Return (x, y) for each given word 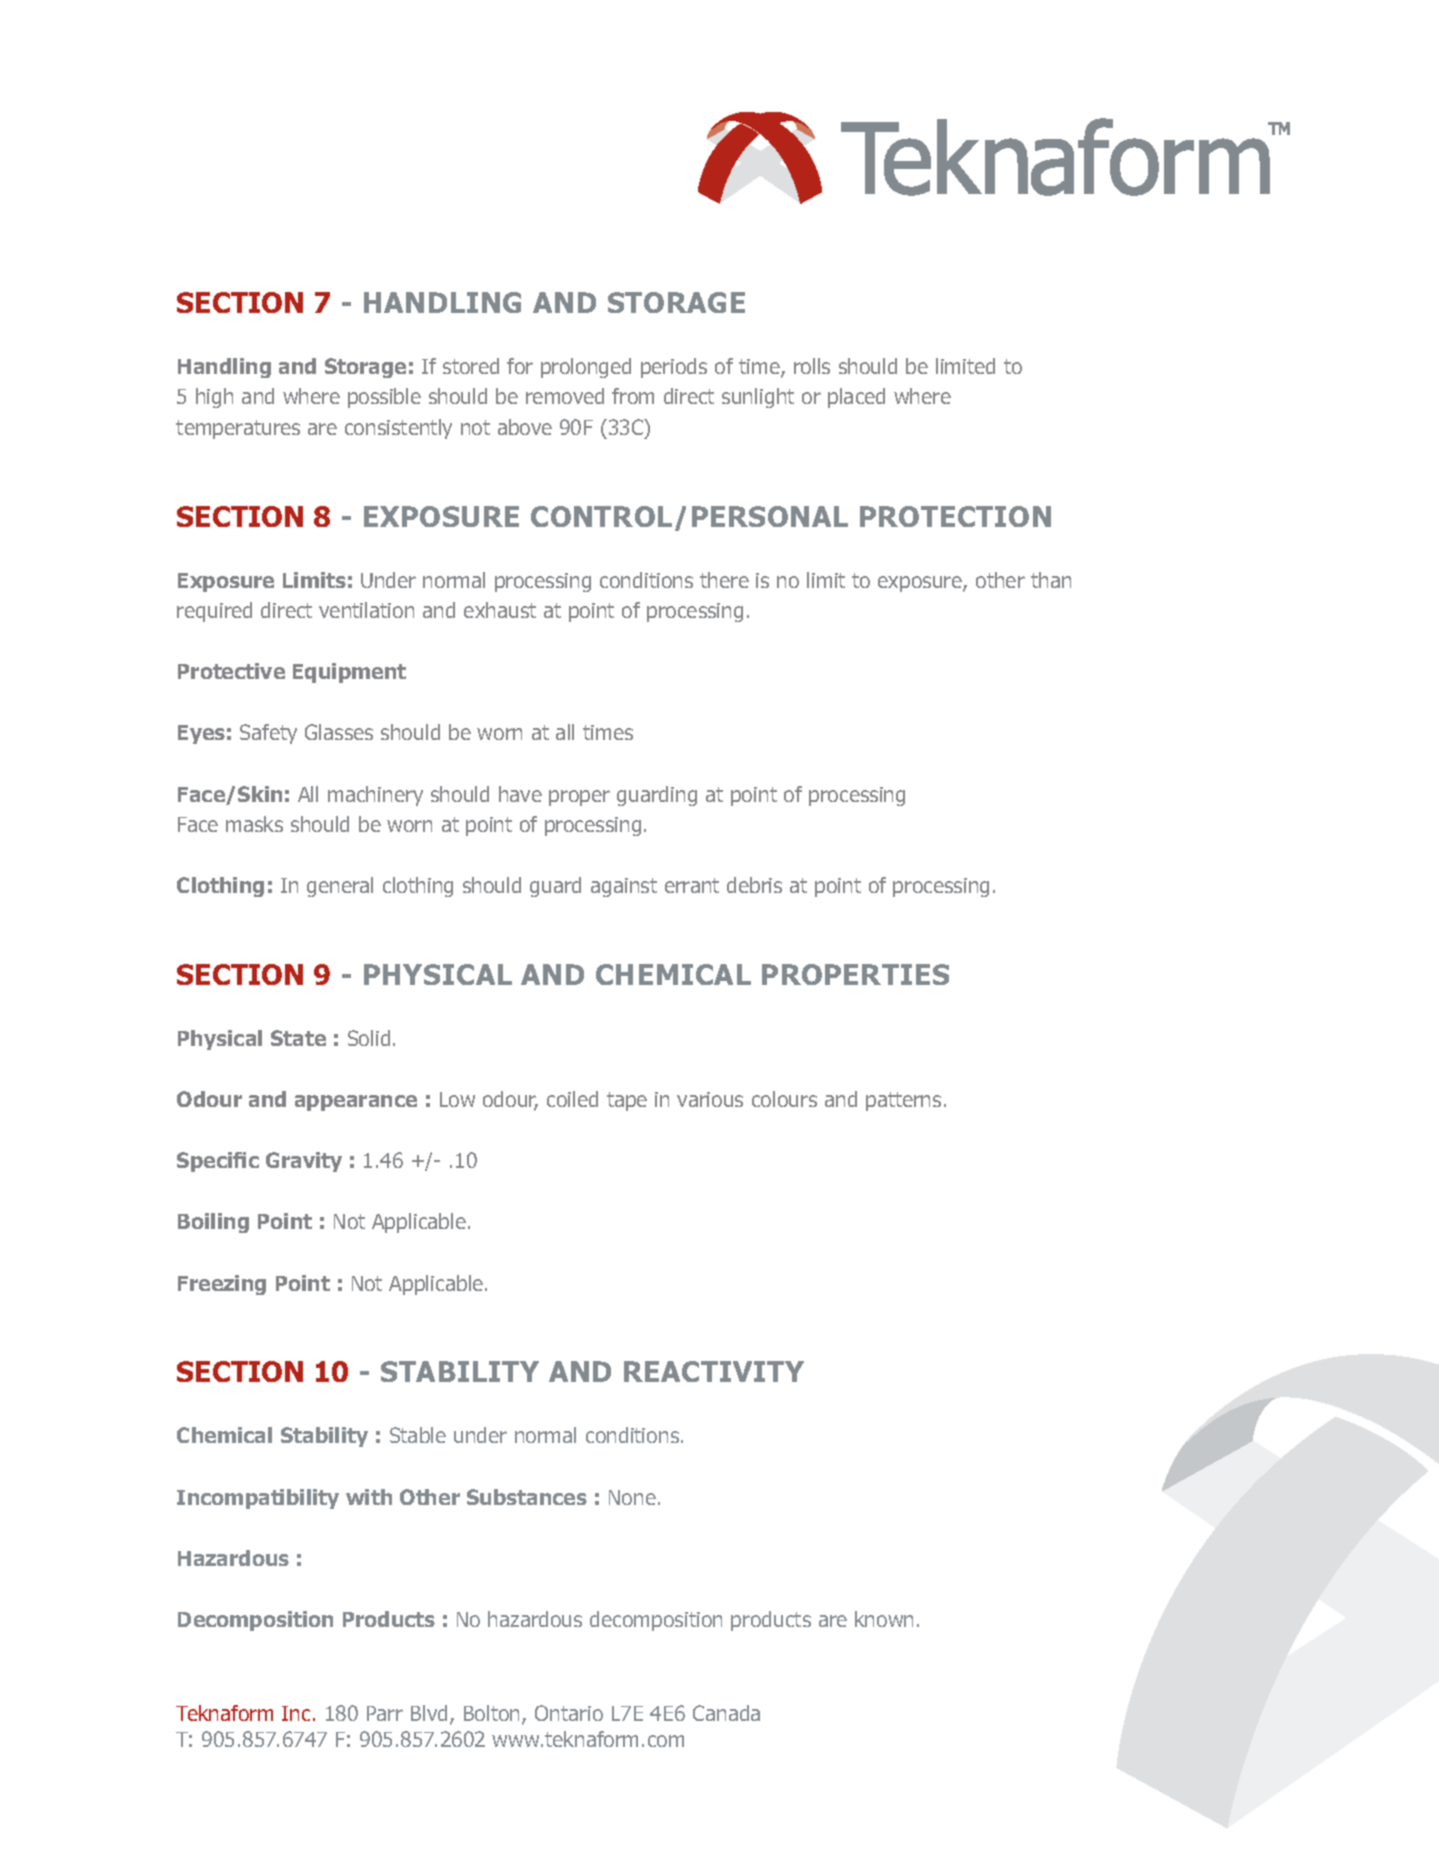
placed (856, 398)
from (633, 396)
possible (384, 398)
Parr (385, 1713)
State (298, 1038)
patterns (903, 1101)
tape (627, 1101)
